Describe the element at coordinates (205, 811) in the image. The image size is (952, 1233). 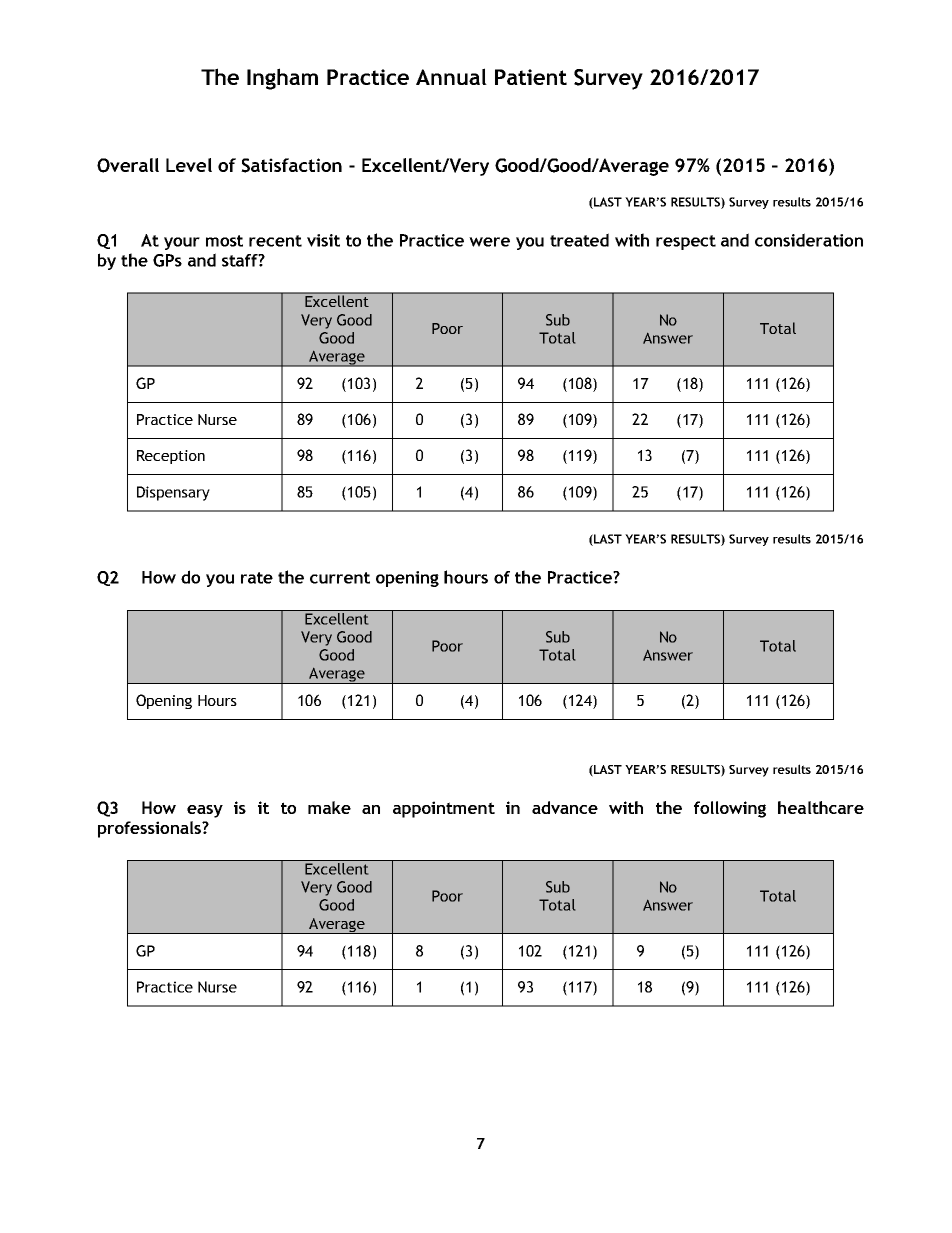
I see `easy` at that location.
